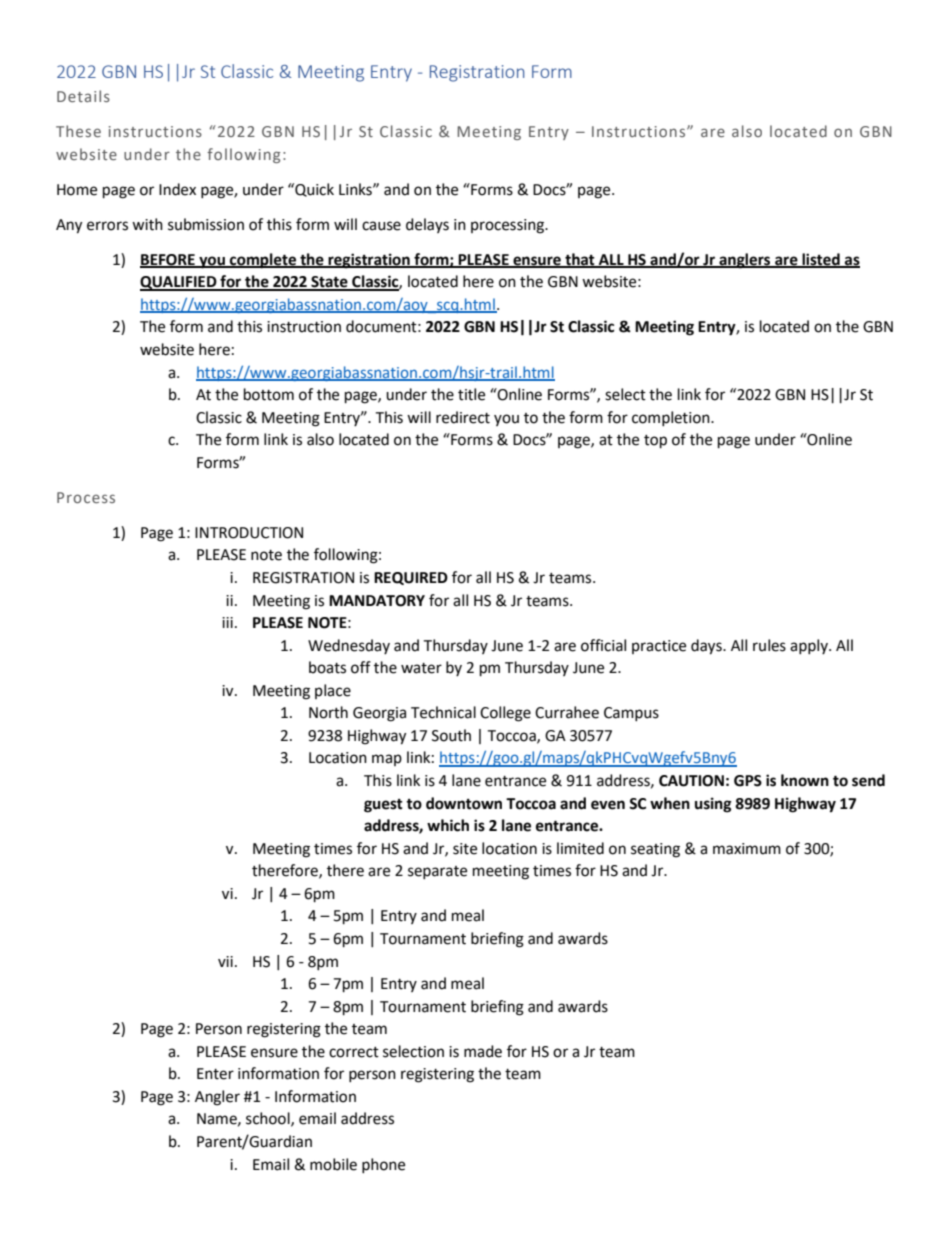  What do you see at coordinates (672, 418) in the image?
I see `completion` at bounding box center [672, 418].
